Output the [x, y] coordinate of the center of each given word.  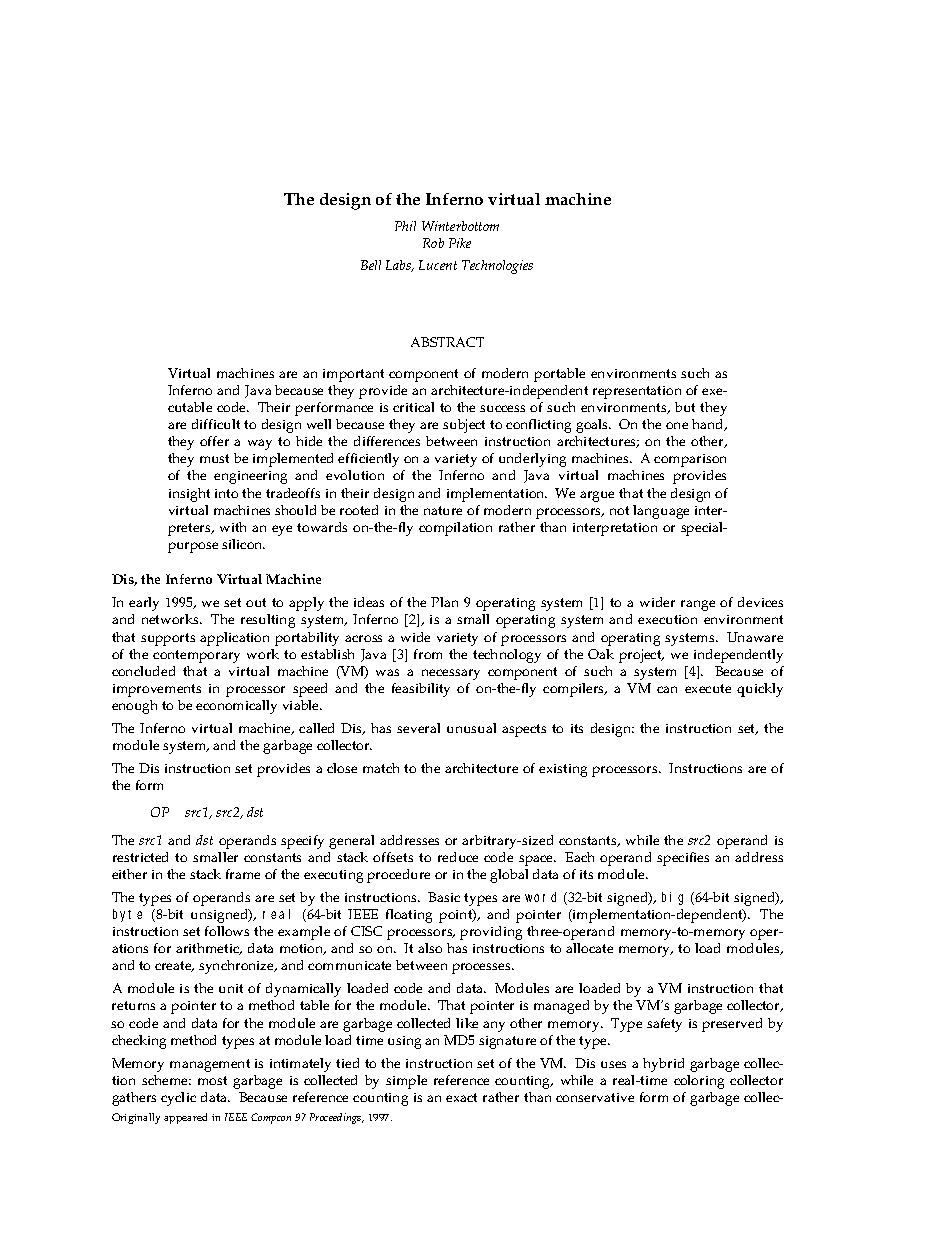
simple [406, 1082]
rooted [359, 510]
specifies [683, 859]
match [381, 768]
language [661, 512]
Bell [371, 265]
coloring [699, 1082]
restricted [140, 857]
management [210, 1065]
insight [189, 495]
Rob [433, 243]
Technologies [497, 267]
